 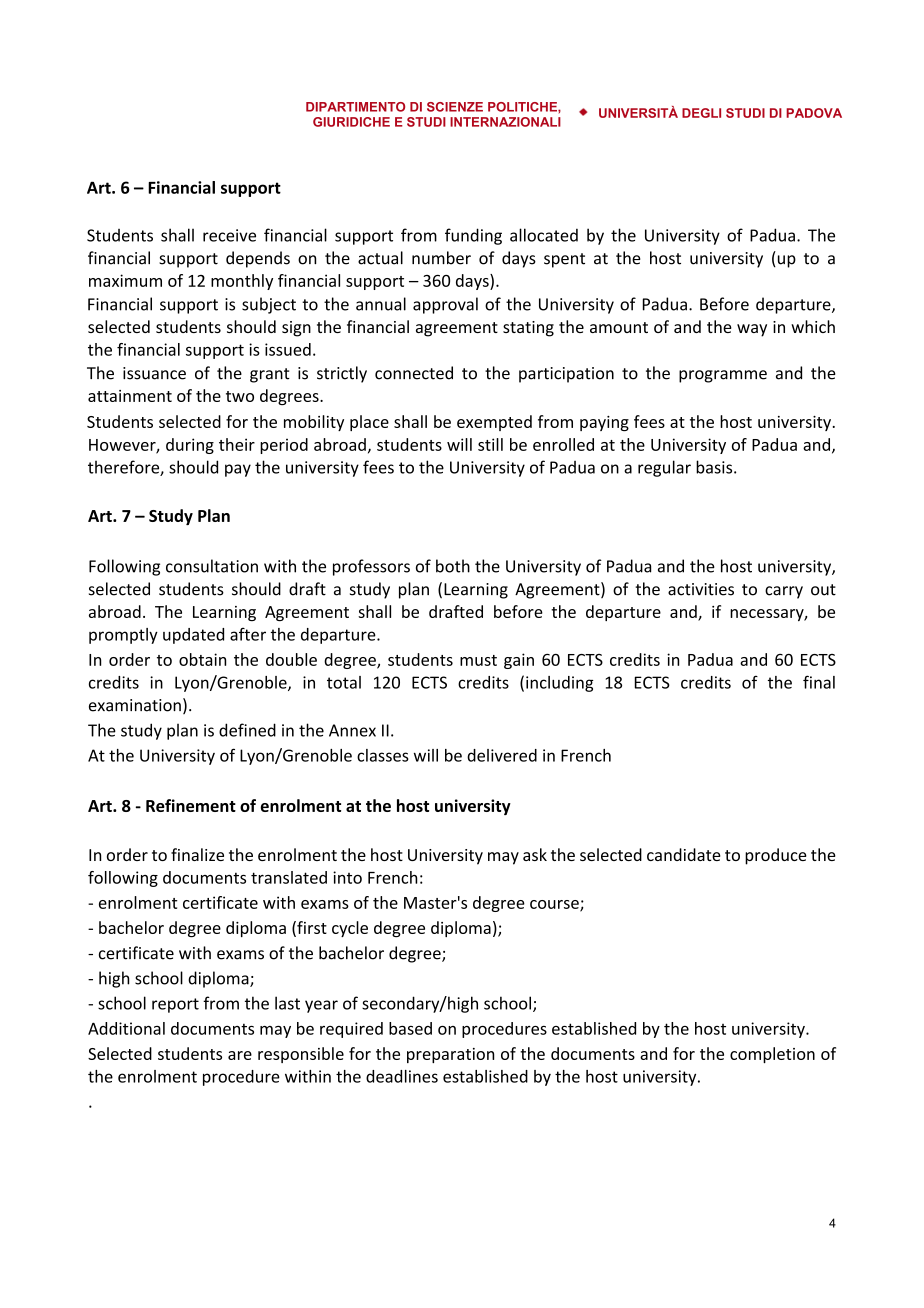 What do you see at coordinates (190, 446) in the screenshot?
I see `during` at bounding box center [190, 446].
